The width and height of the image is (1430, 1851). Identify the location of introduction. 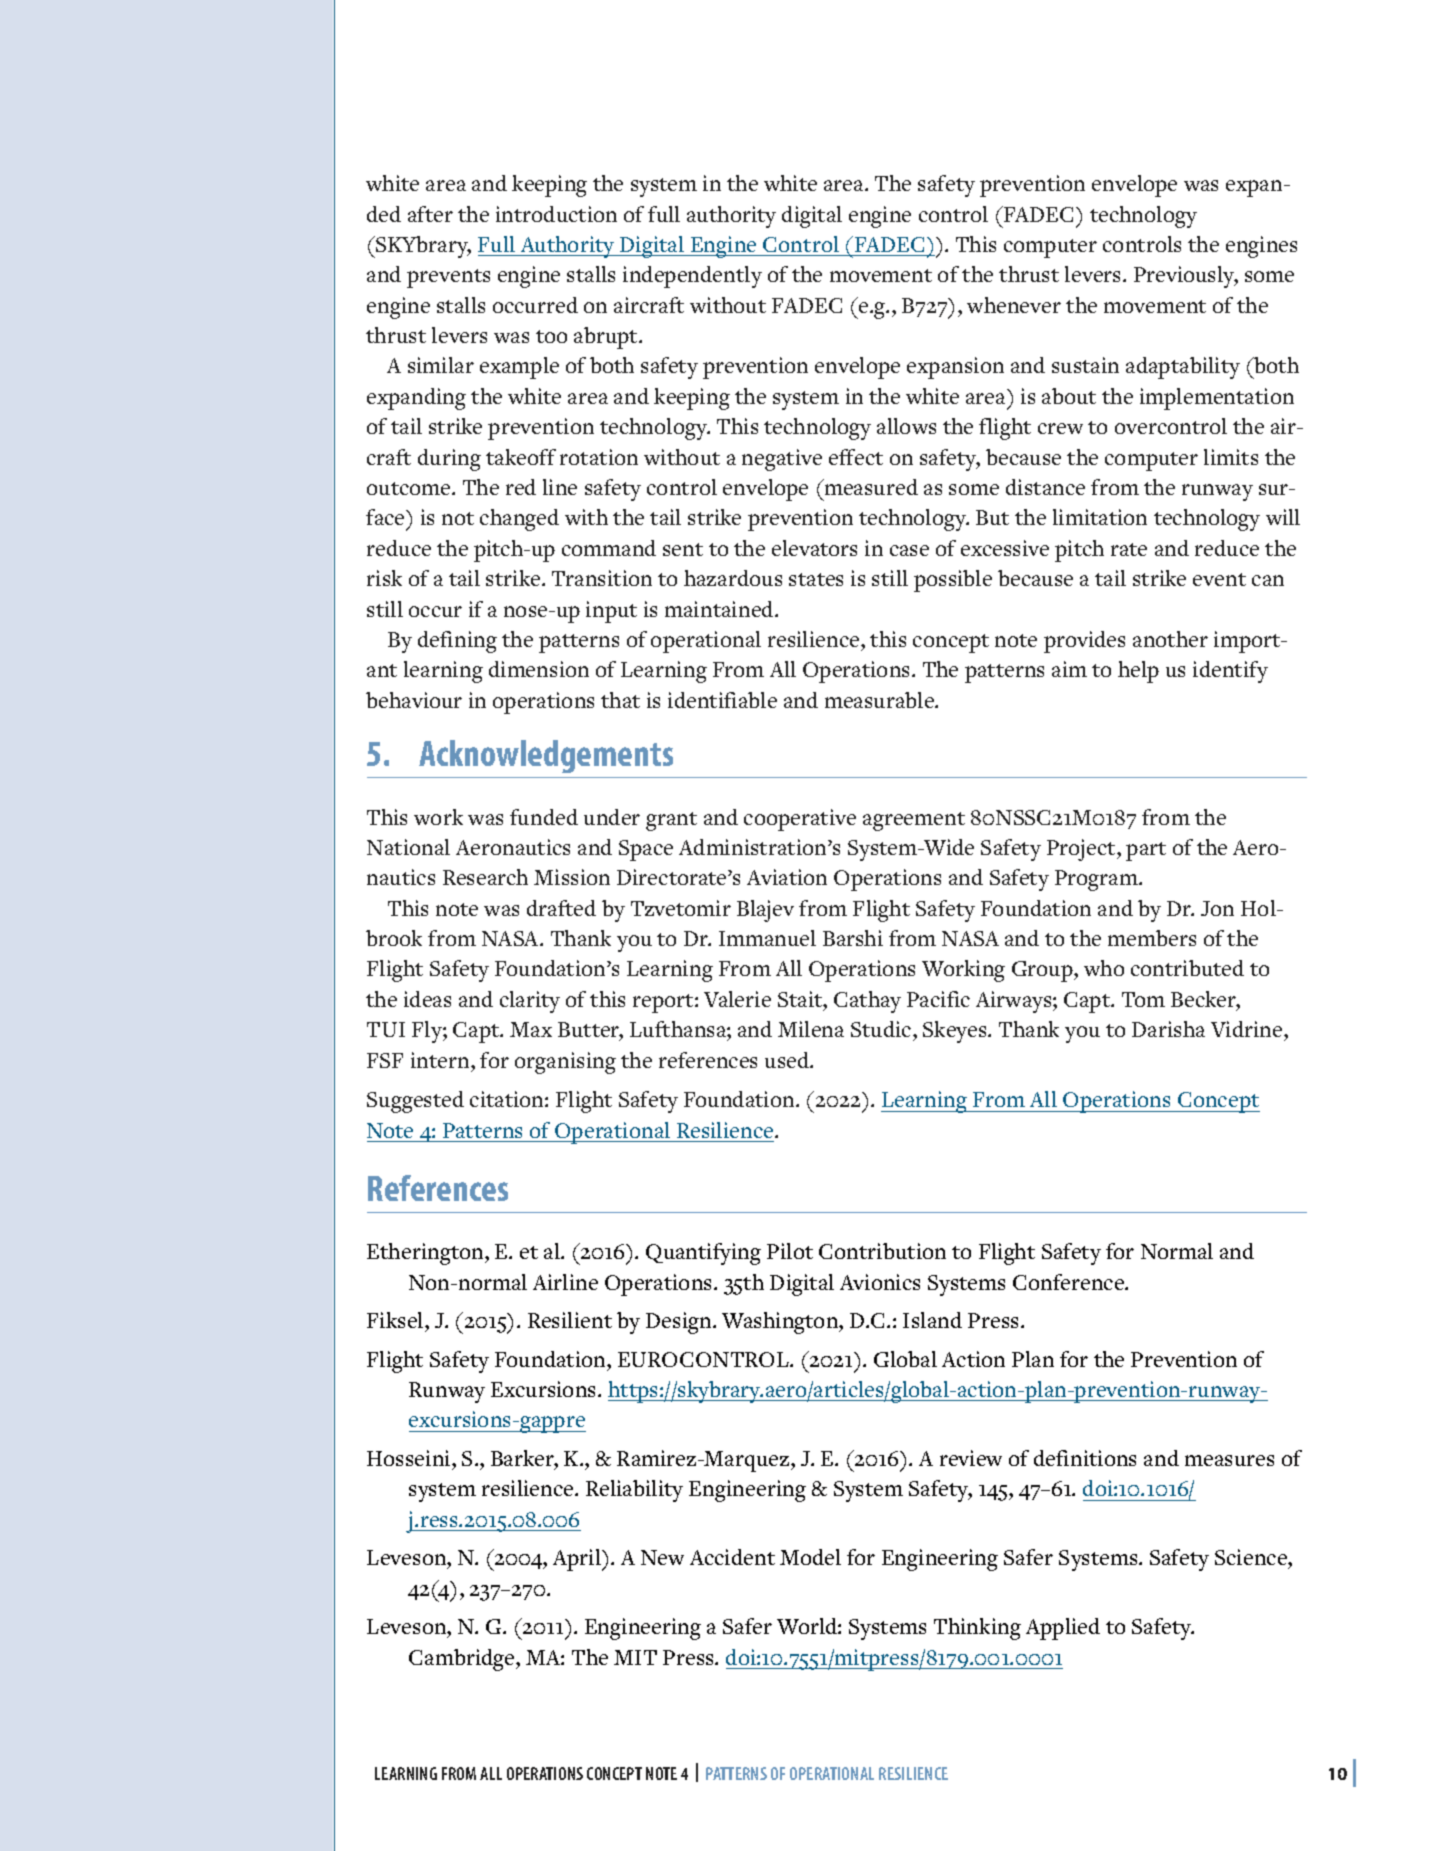
(556, 214).
